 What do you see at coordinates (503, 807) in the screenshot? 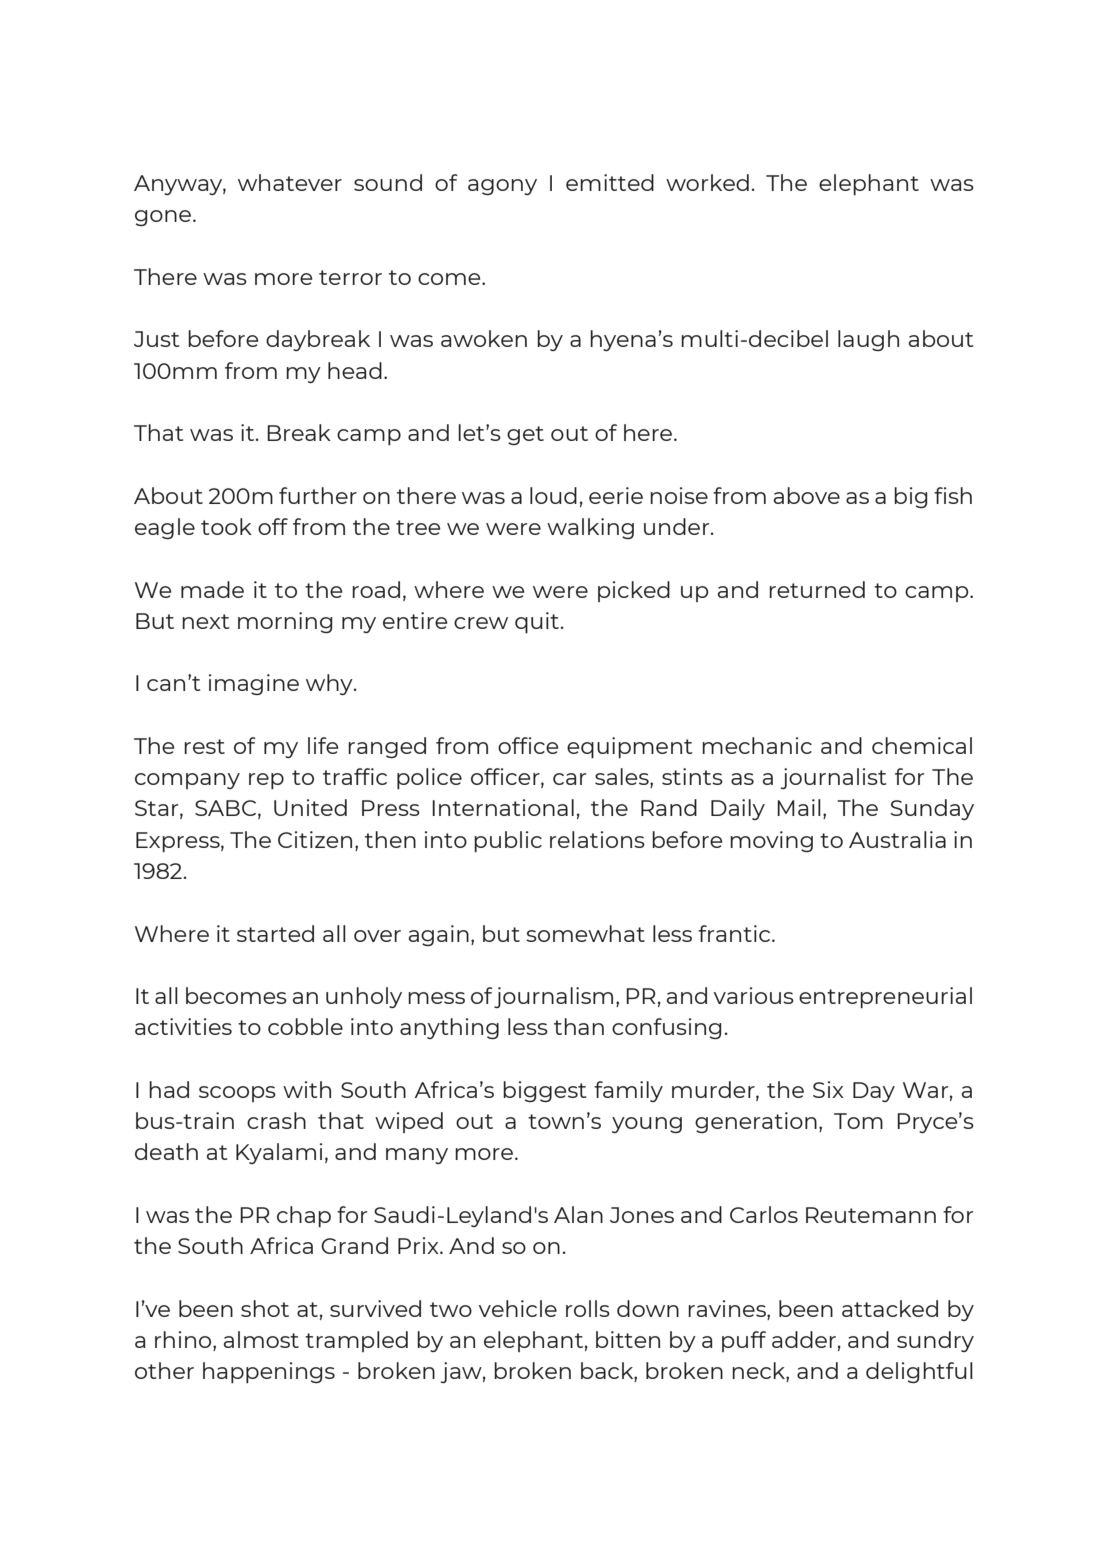
I see `International` at bounding box center [503, 807].
